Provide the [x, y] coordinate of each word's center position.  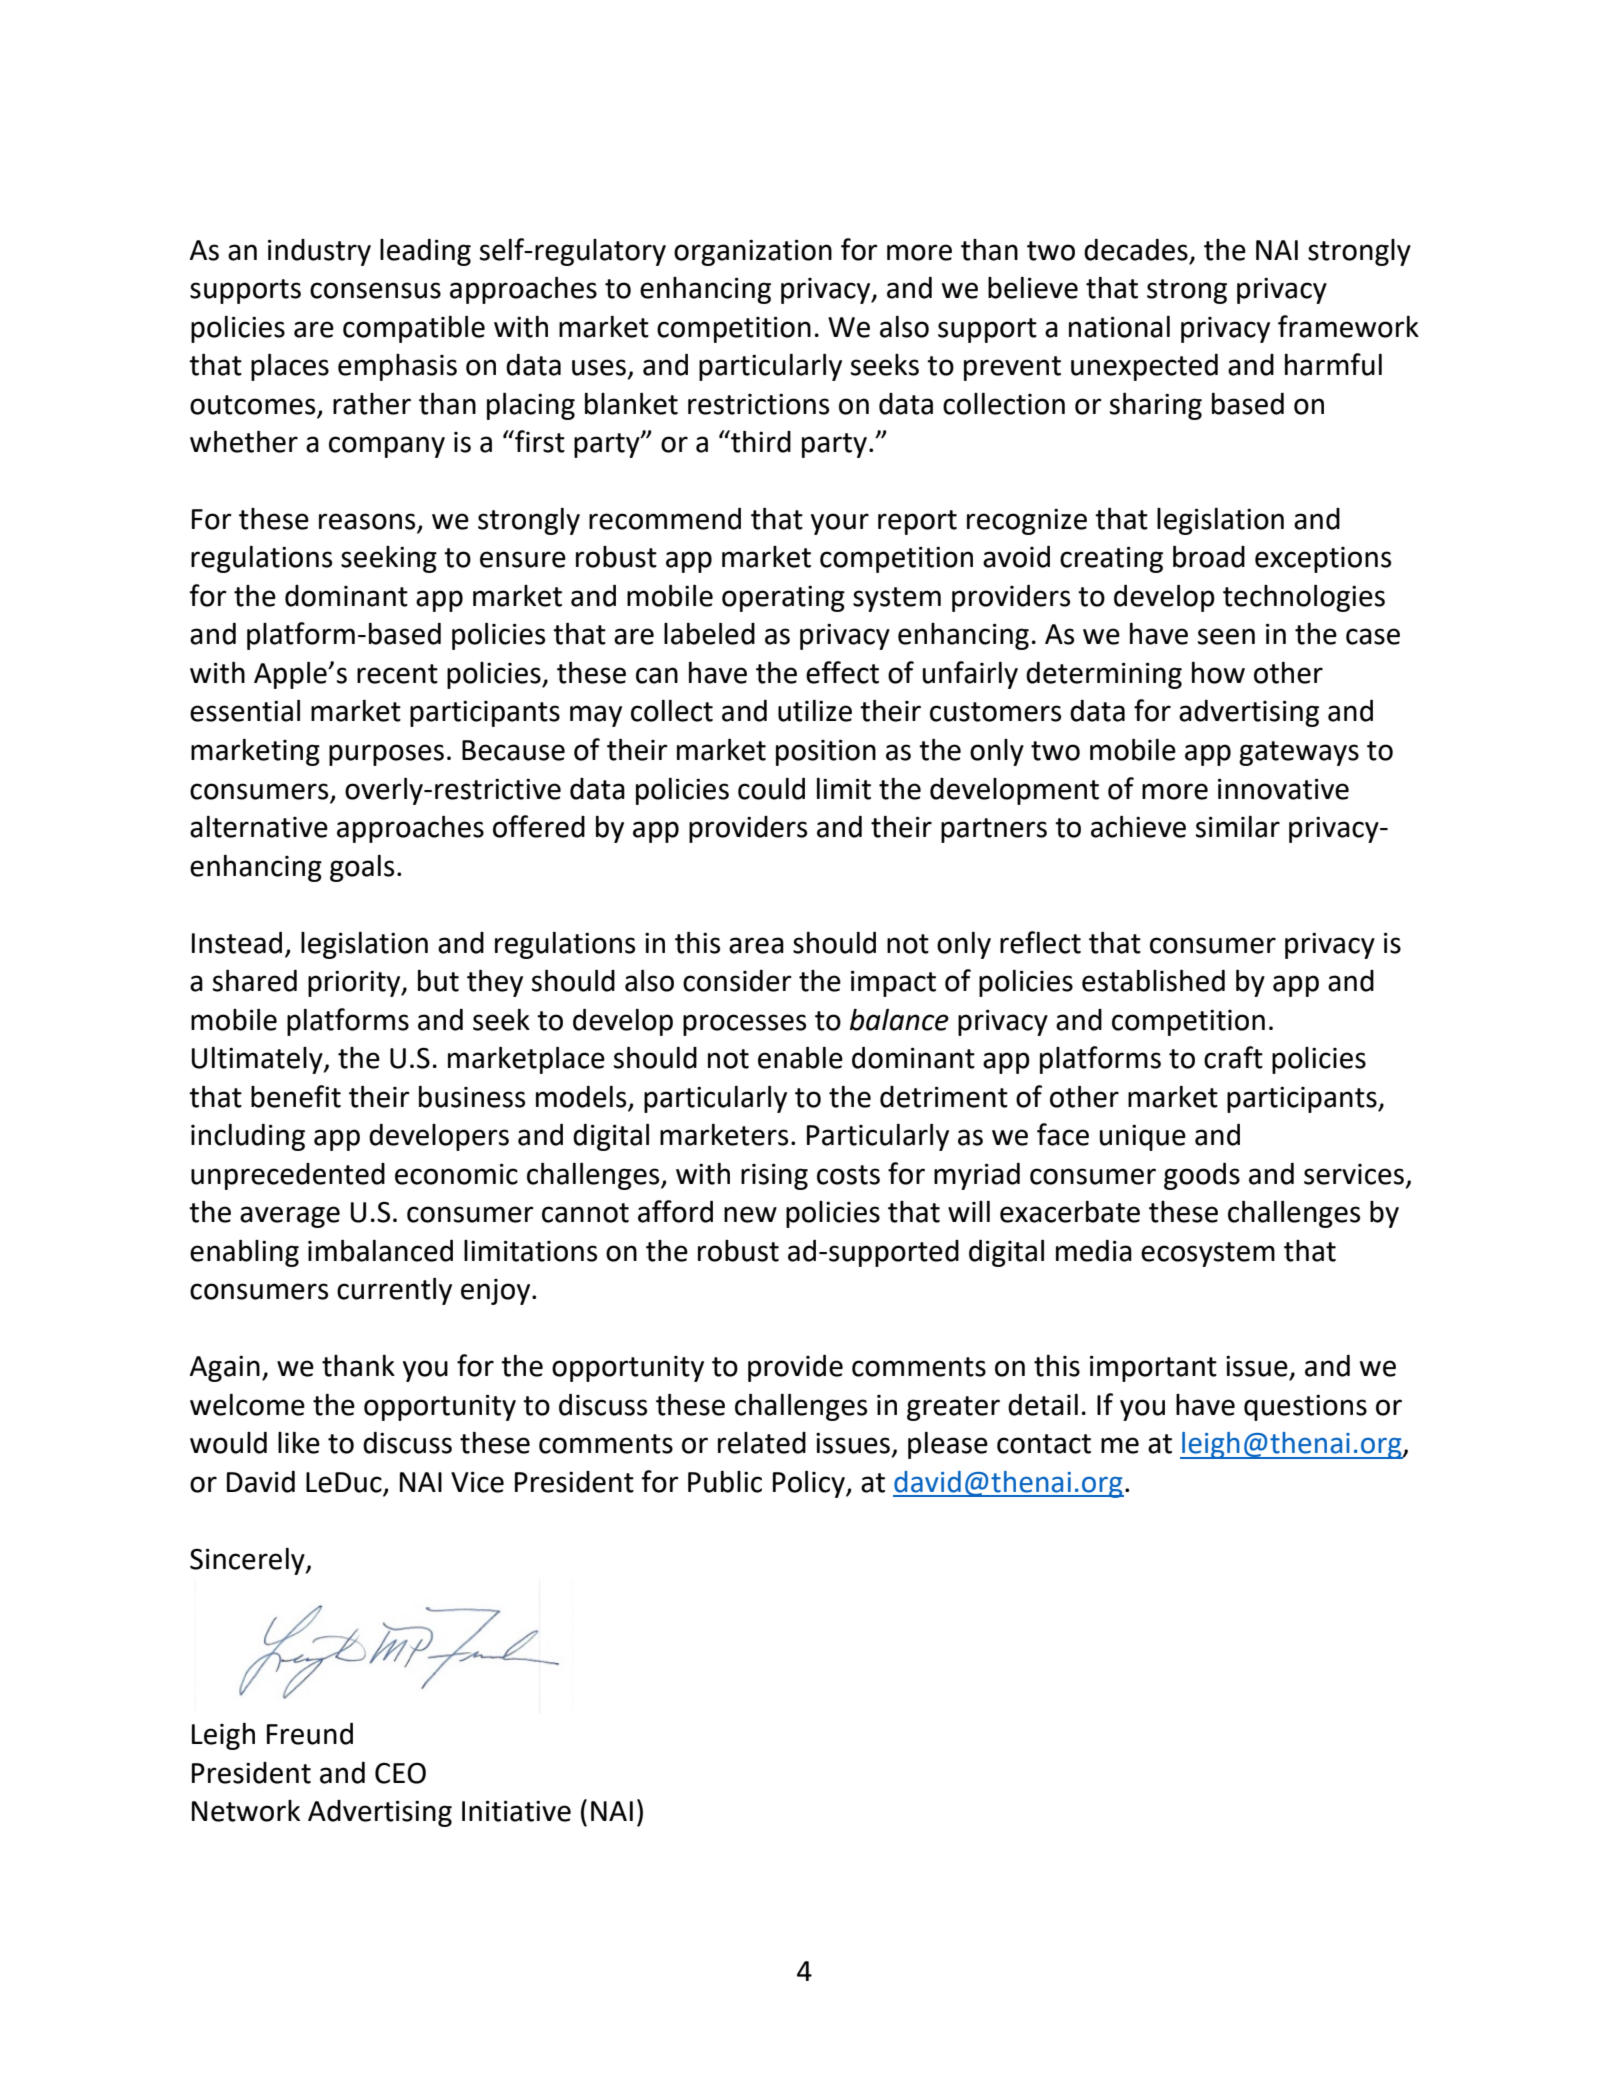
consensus [375, 290]
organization [753, 252]
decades [1136, 250]
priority [355, 983]
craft [1233, 1057]
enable [800, 1057]
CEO [400, 1773]
